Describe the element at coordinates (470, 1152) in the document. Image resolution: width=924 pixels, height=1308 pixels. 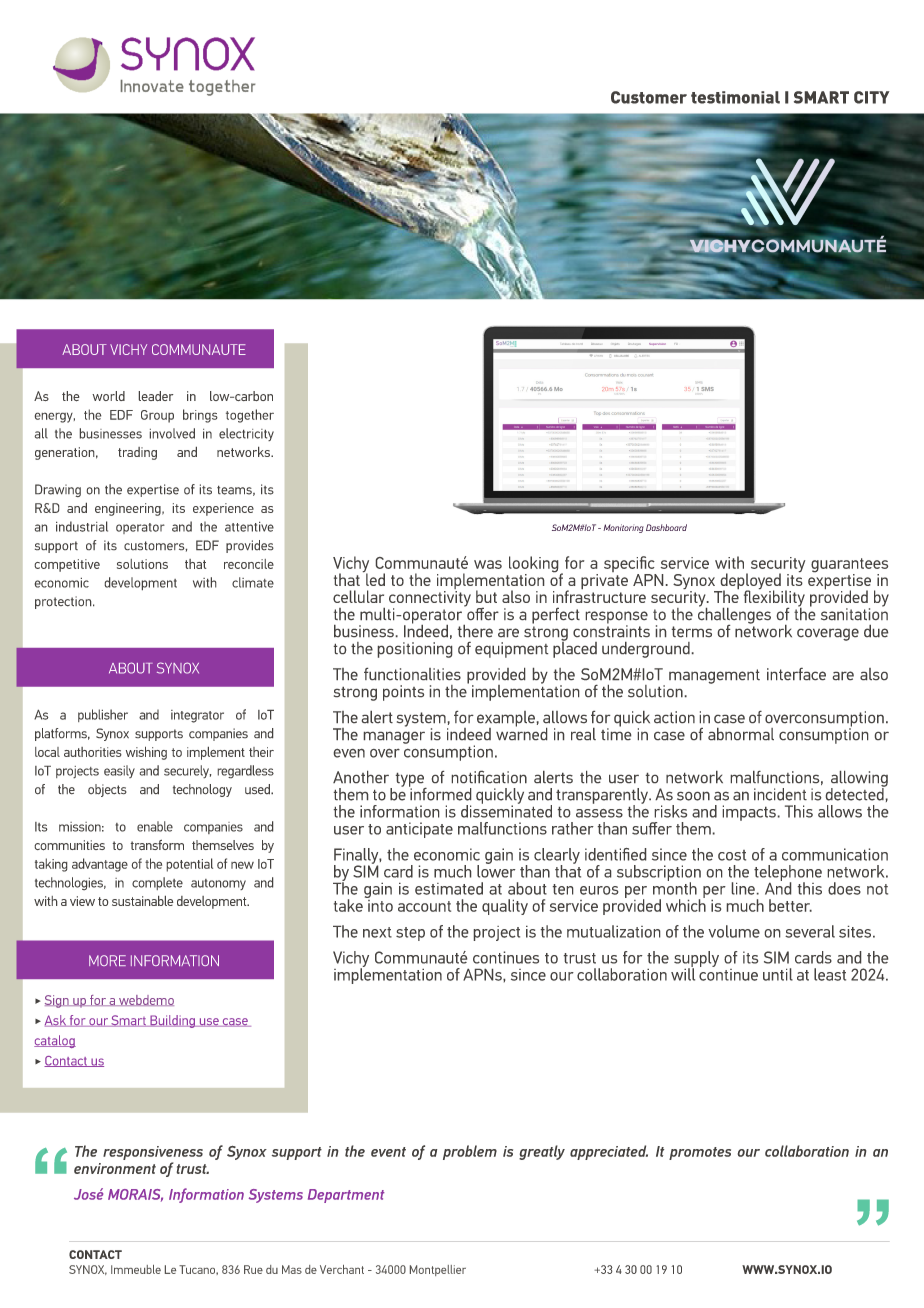
I see `problem` at that location.
